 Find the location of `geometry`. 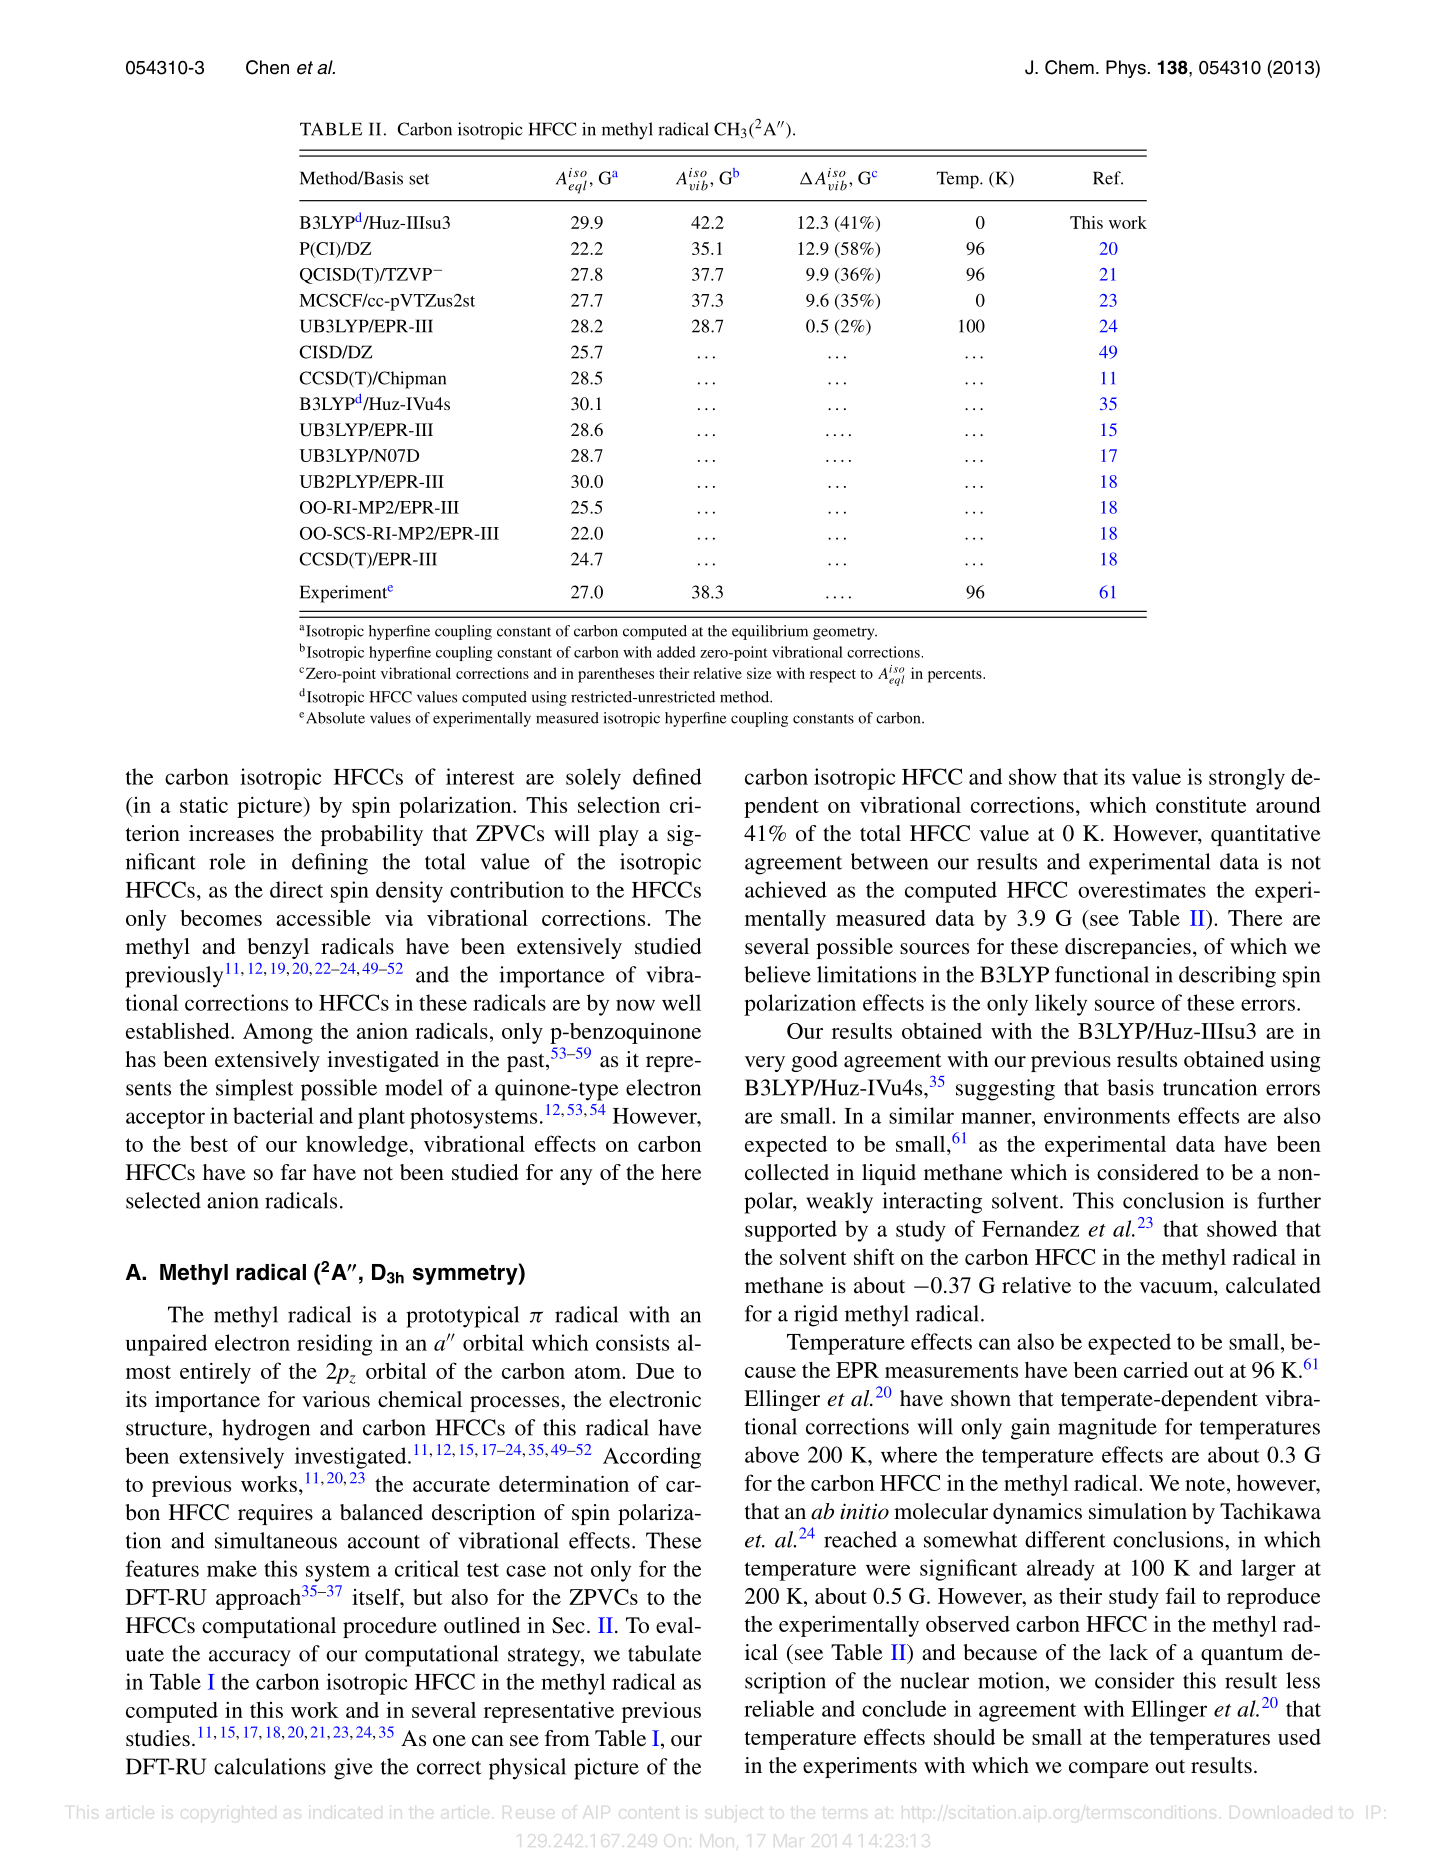

geometry is located at coordinates (845, 633).
